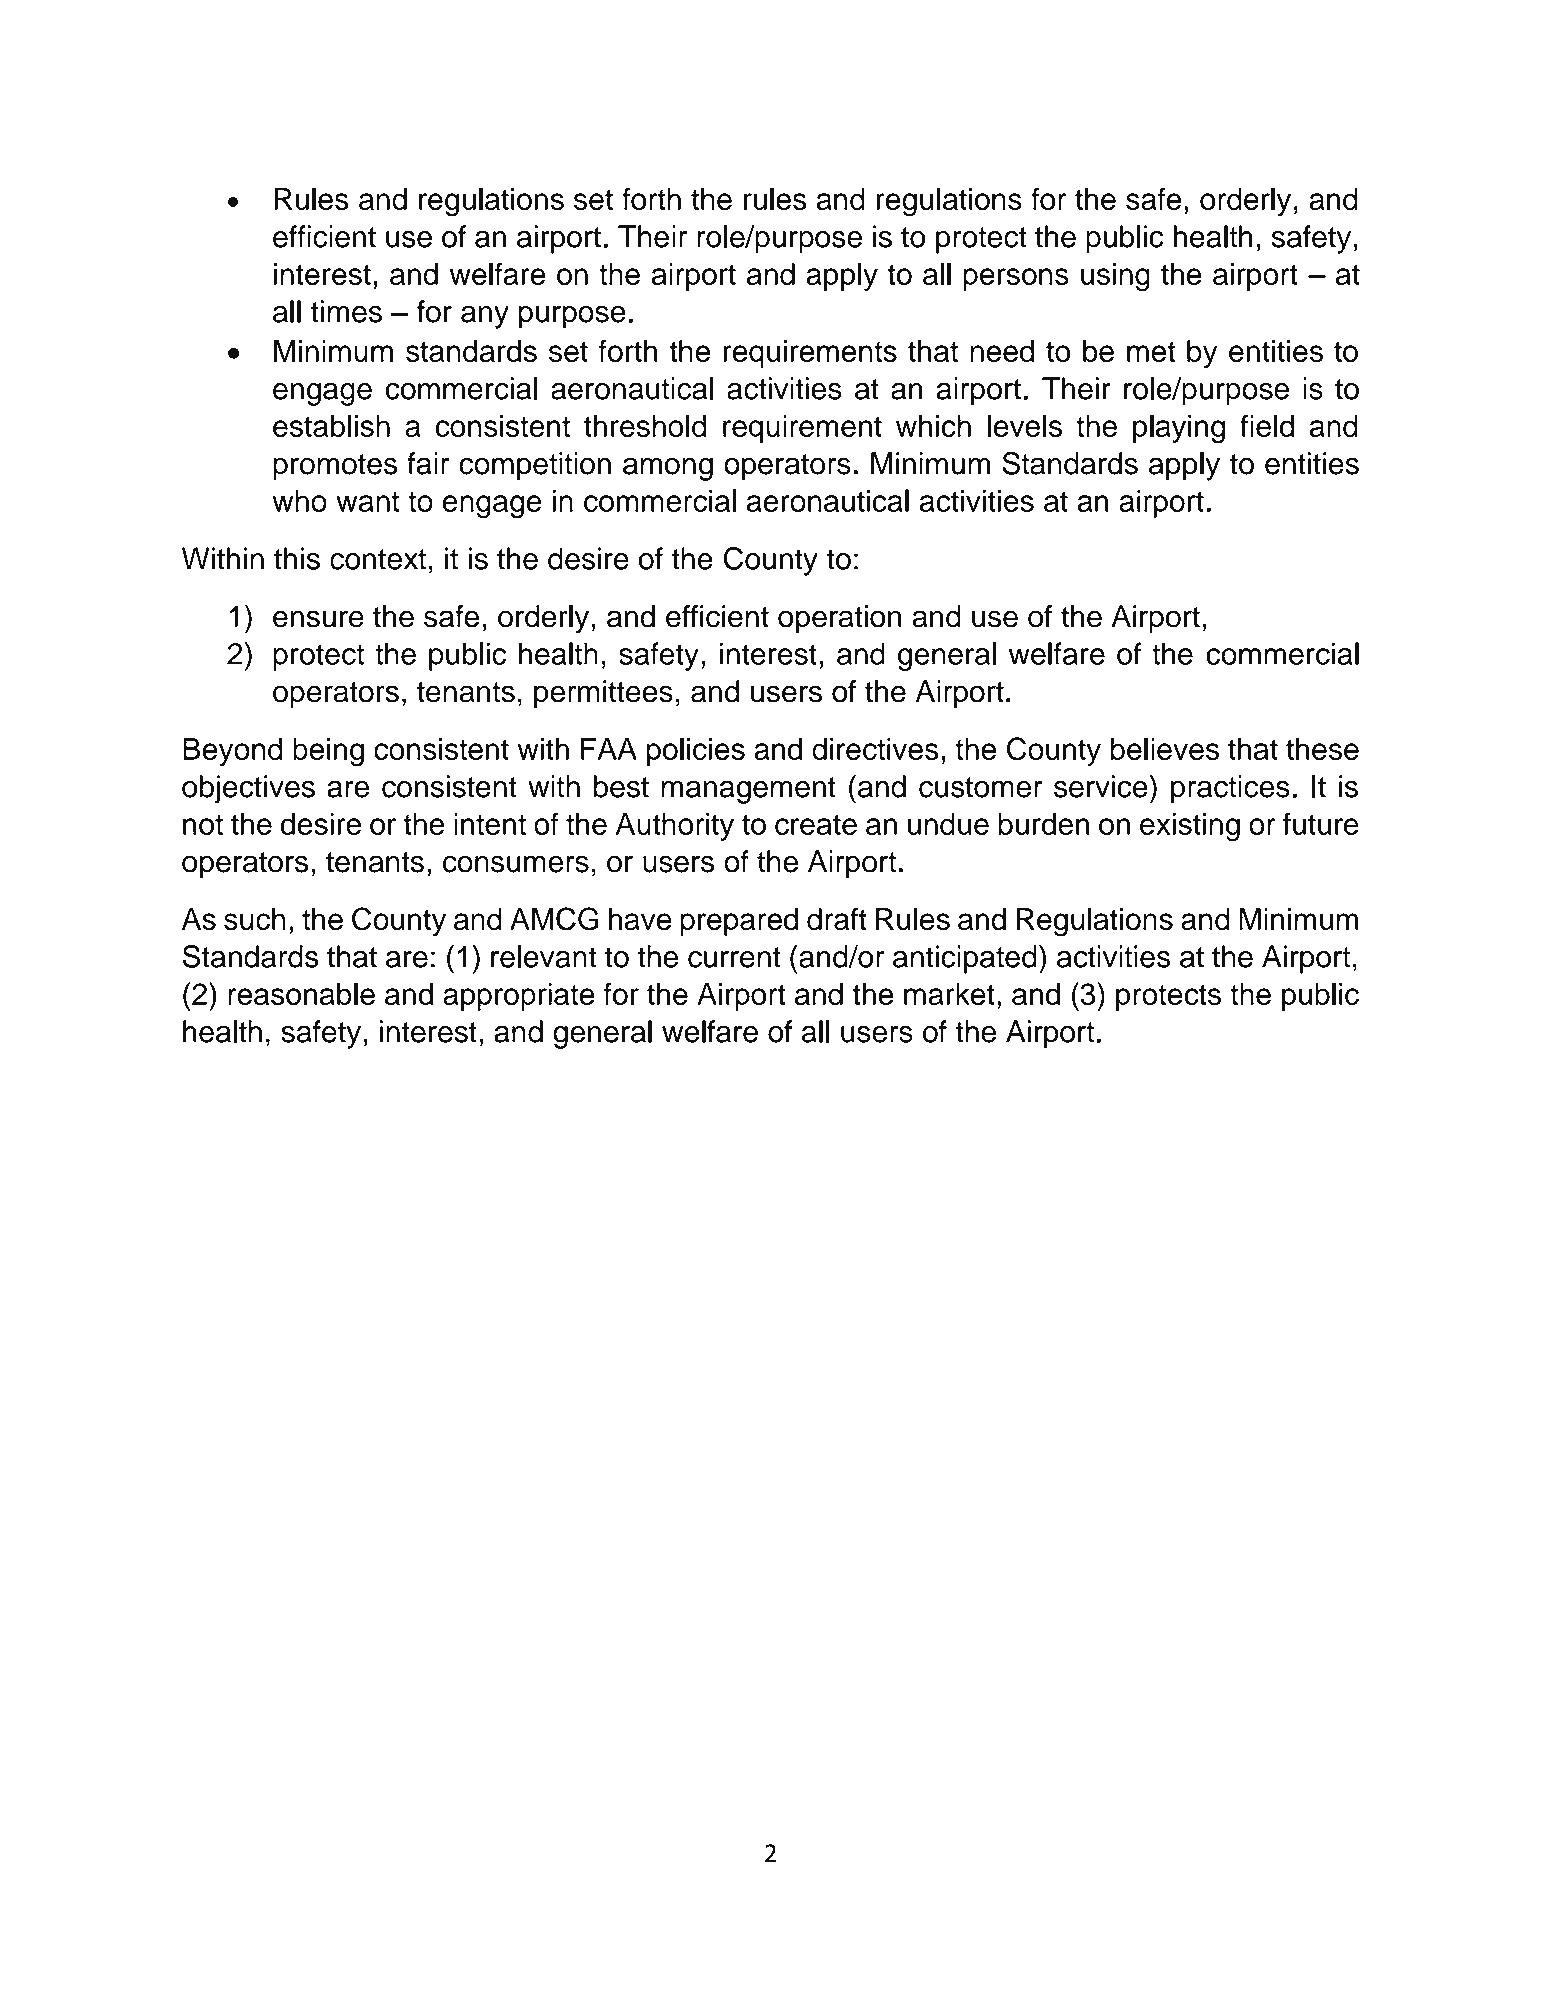  Describe the element at coordinates (318, 619) in the document. I see `ensure` at that location.
